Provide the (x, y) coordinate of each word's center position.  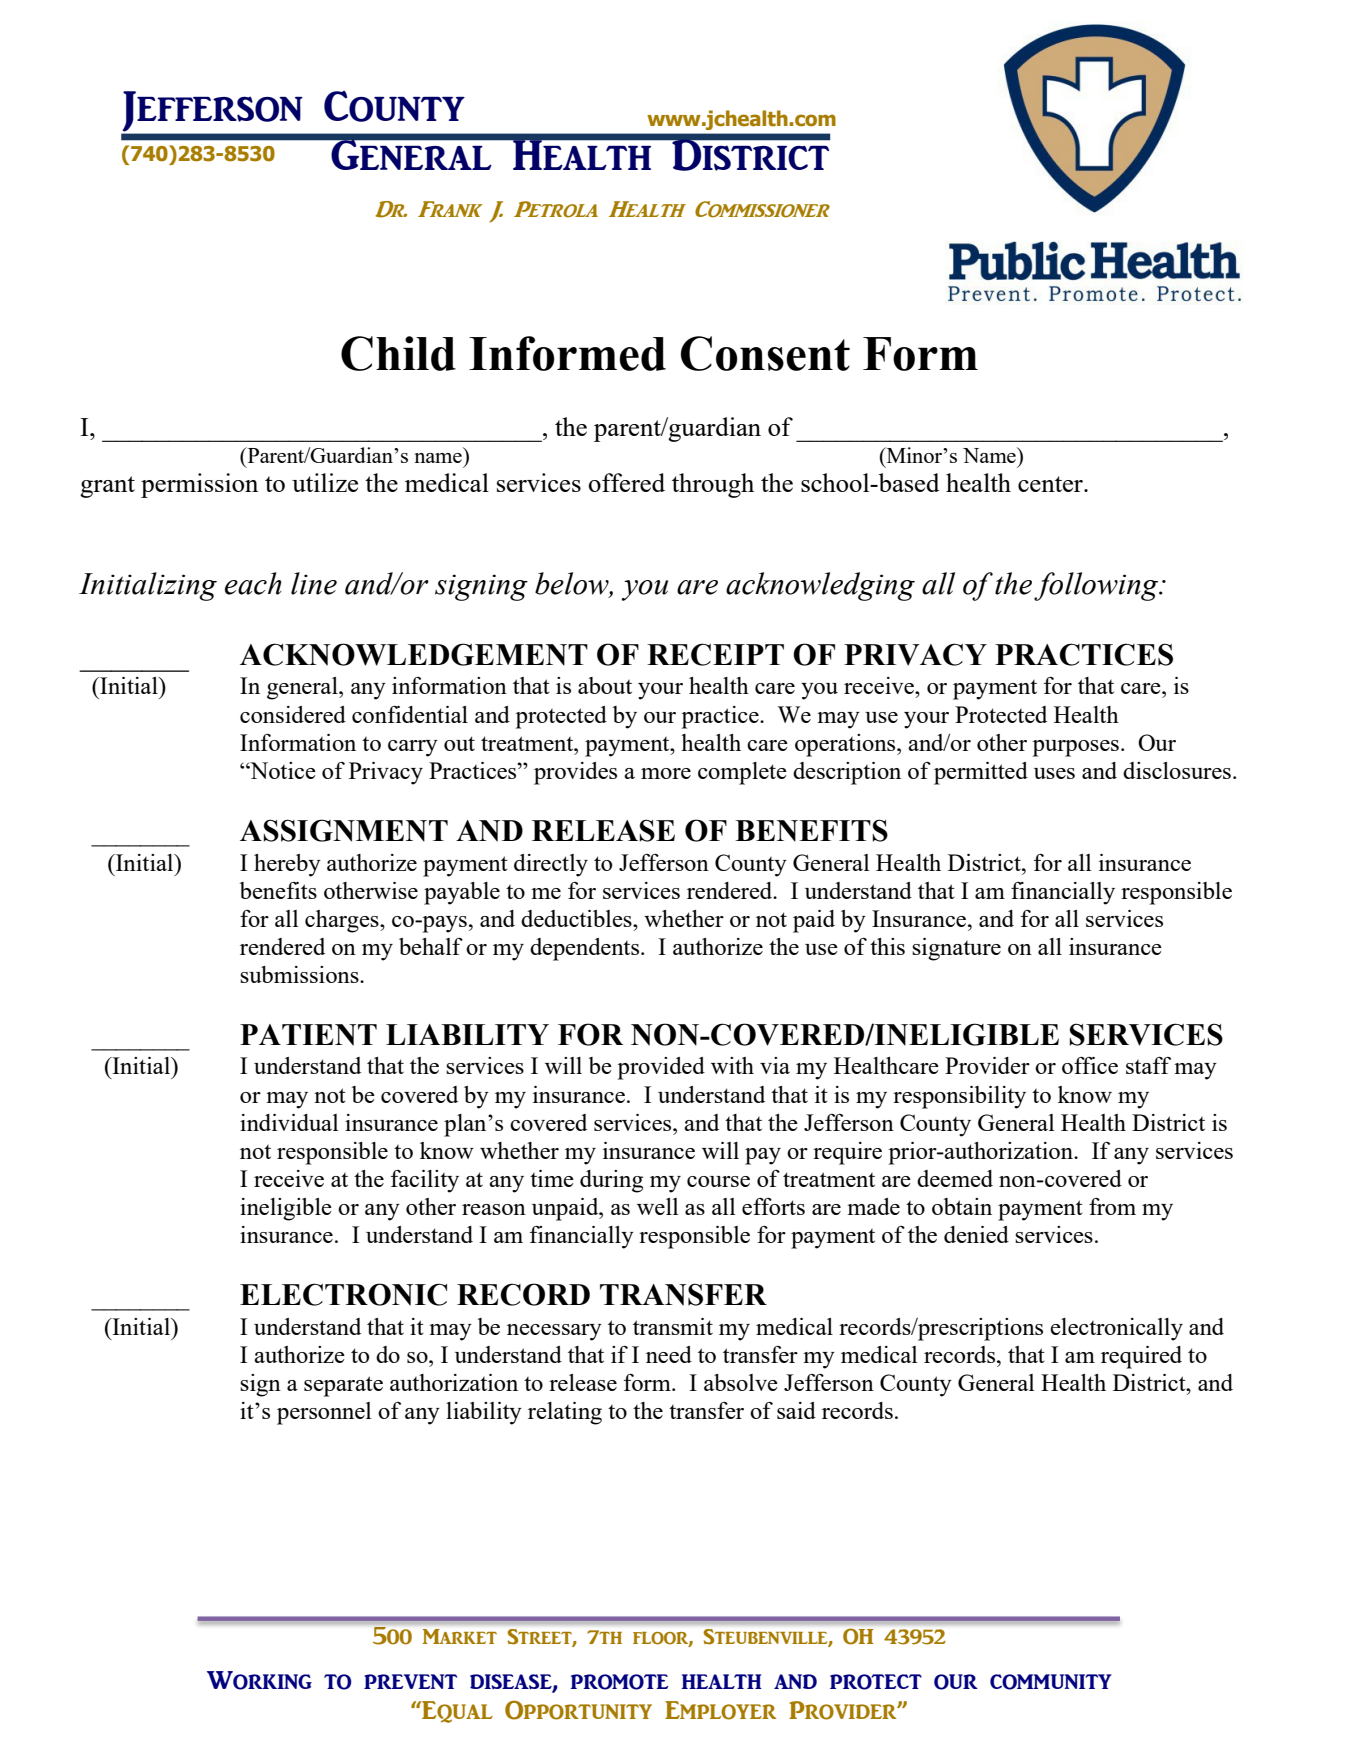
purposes (1076, 748)
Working (259, 1680)
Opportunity (578, 1710)
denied (976, 1234)
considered (293, 714)
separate (343, 1386)
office (1090, 1065)
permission (199, 485)
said (796, 1410)
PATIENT (308, 1035)
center (1051, 484)
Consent (765, 353)
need (669, 1354)
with (732, 1065)
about (605, 685)
